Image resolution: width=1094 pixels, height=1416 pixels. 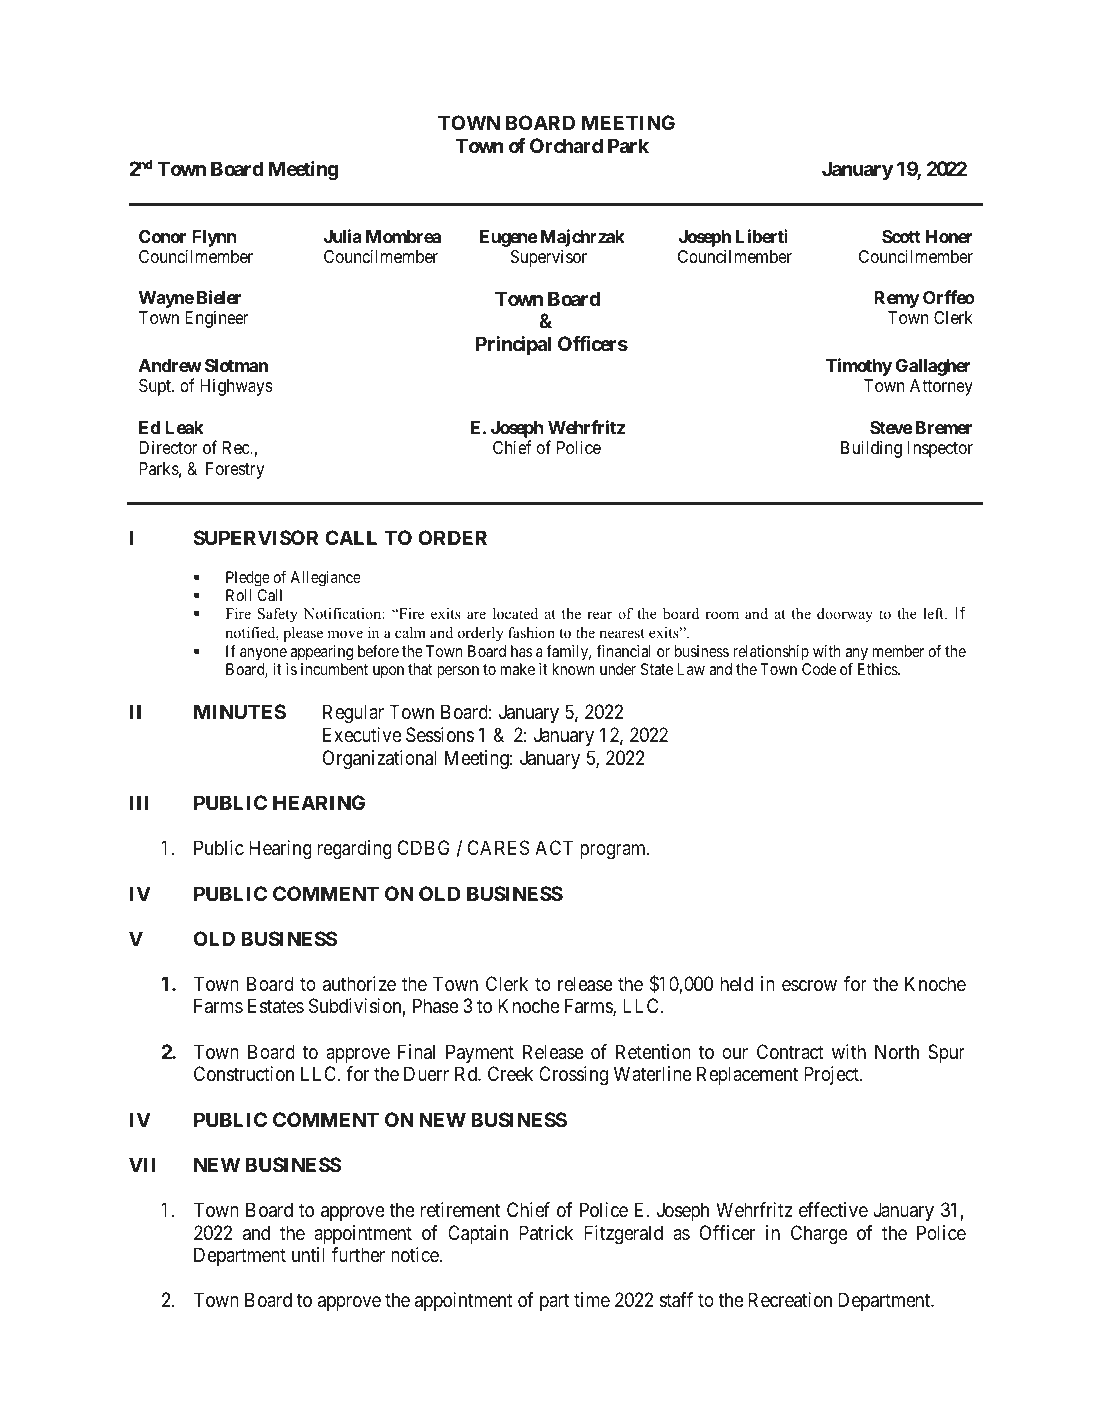 I want to click on Flynn, so click(x=214, y=238).
